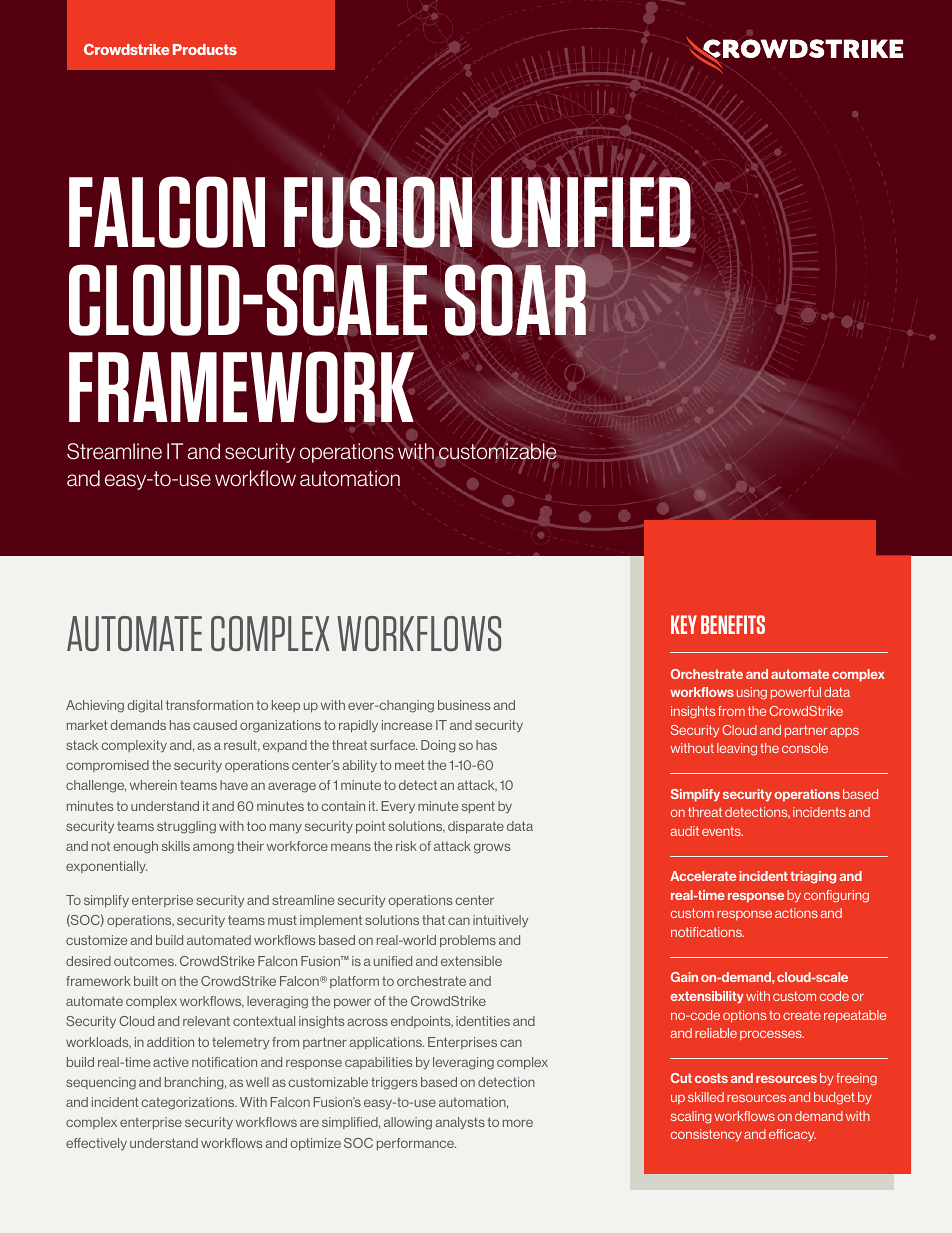 This page has height=1233, width=952. Describe the element at coordinates (205, 49) in the page. I see `Products` at that location.
